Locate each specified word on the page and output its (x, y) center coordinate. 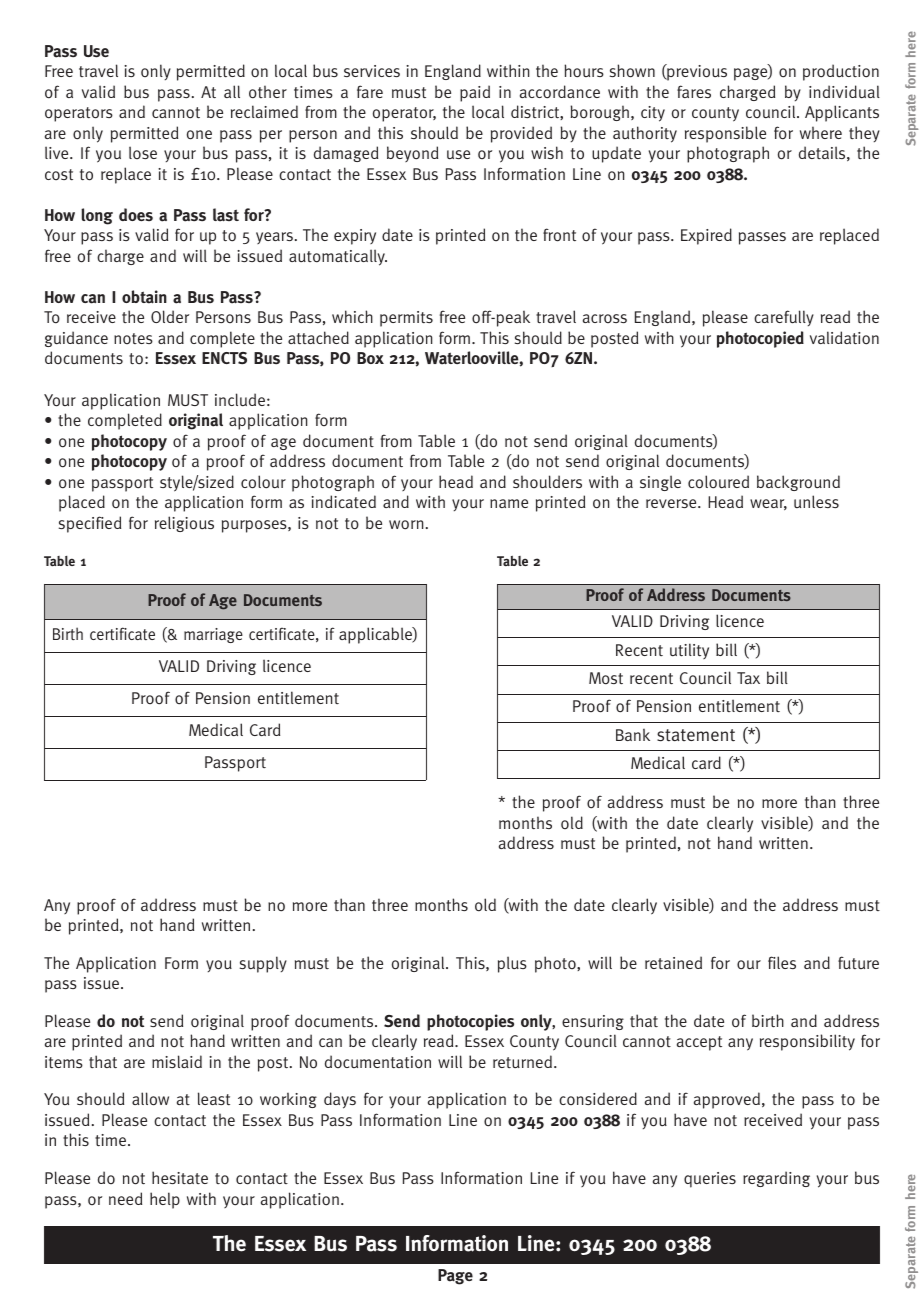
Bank (633, 735)
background (798, 483)
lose (143, 152)
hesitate (180, 1177)
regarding (776, 1179)
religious (184, 524)
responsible (725, 134)
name (509, 503)
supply (263, 964)
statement (696, 735)
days (340, 1100)
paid (475, 93)
